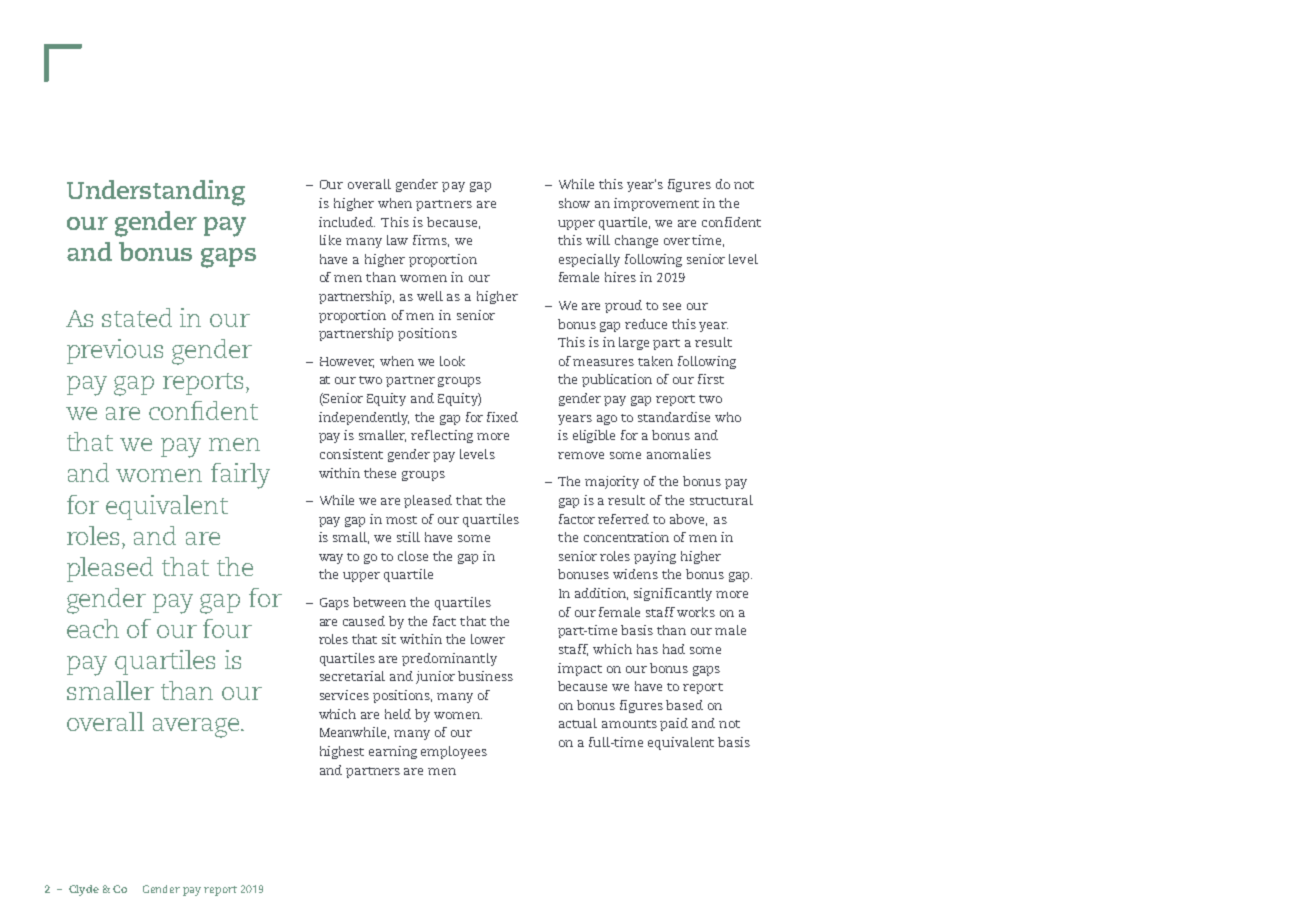  I want to click on look, so click(452, 361).
